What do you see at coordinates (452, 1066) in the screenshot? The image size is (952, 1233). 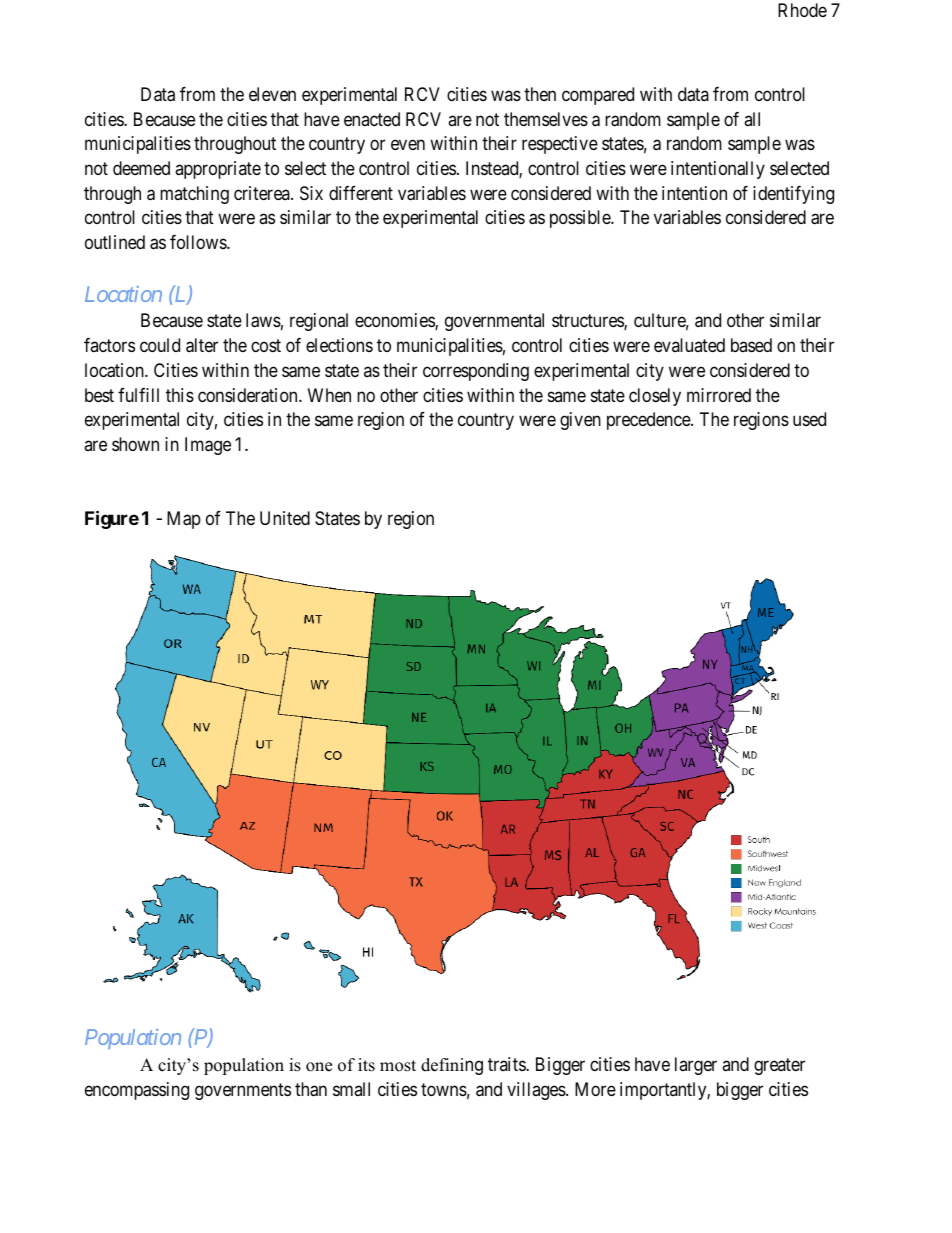 I see `defining` at bounding box center [452, 1066].
